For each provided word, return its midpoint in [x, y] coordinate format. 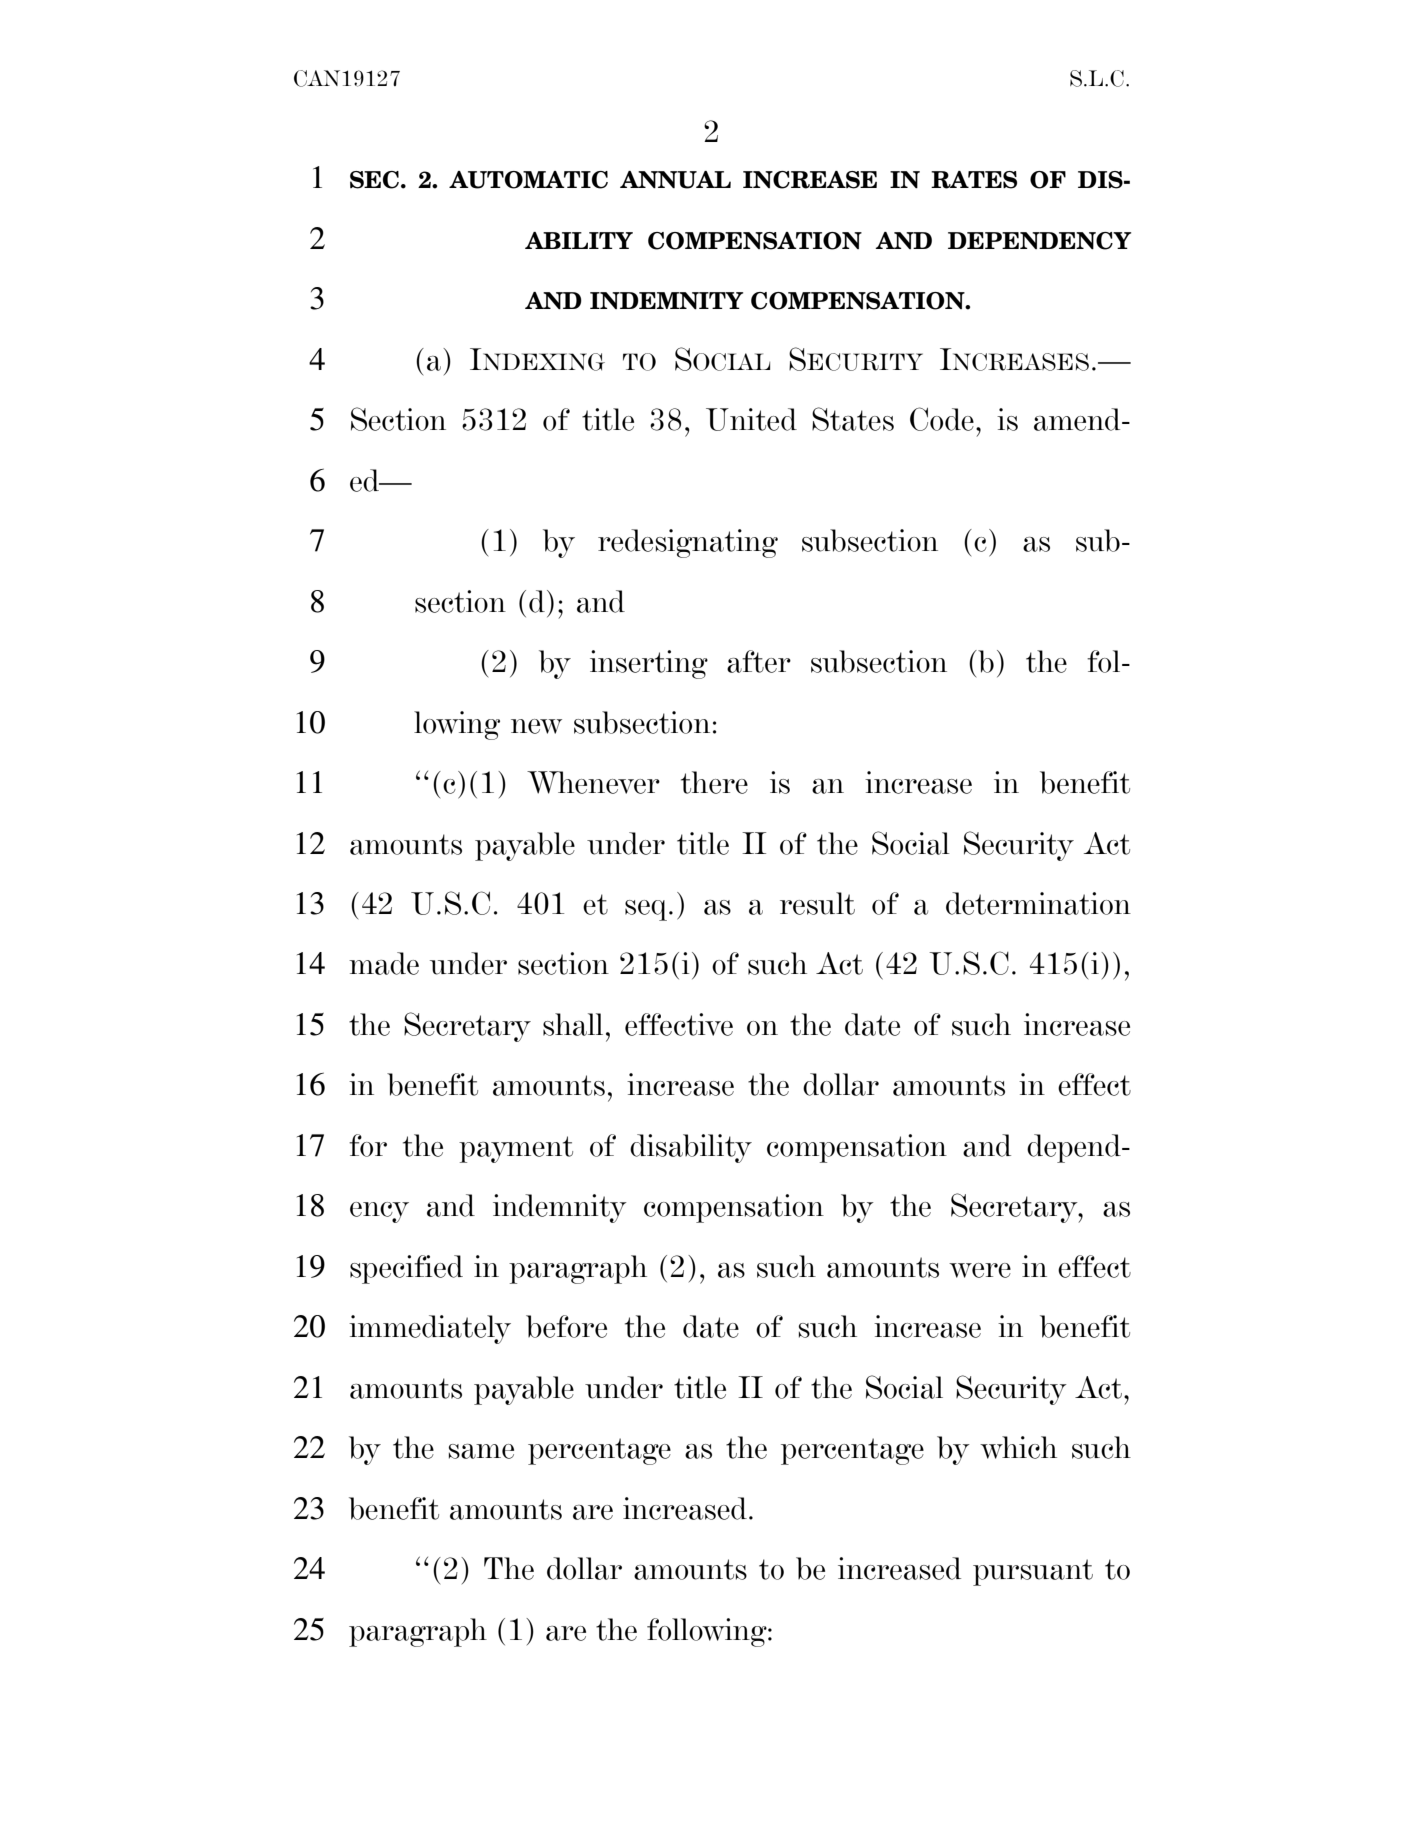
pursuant [1033, 1572]
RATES [974, 180]
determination [1038, 903]
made [384, 963]
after [759, 661]
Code [942, 419]
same [481, 1451]
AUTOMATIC [528, 180]
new [536, 726]
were [980, 1270]
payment [516, 1149]
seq [647, 910]
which [1018, 1447]
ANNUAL [675, 180]
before [566, 1326]
